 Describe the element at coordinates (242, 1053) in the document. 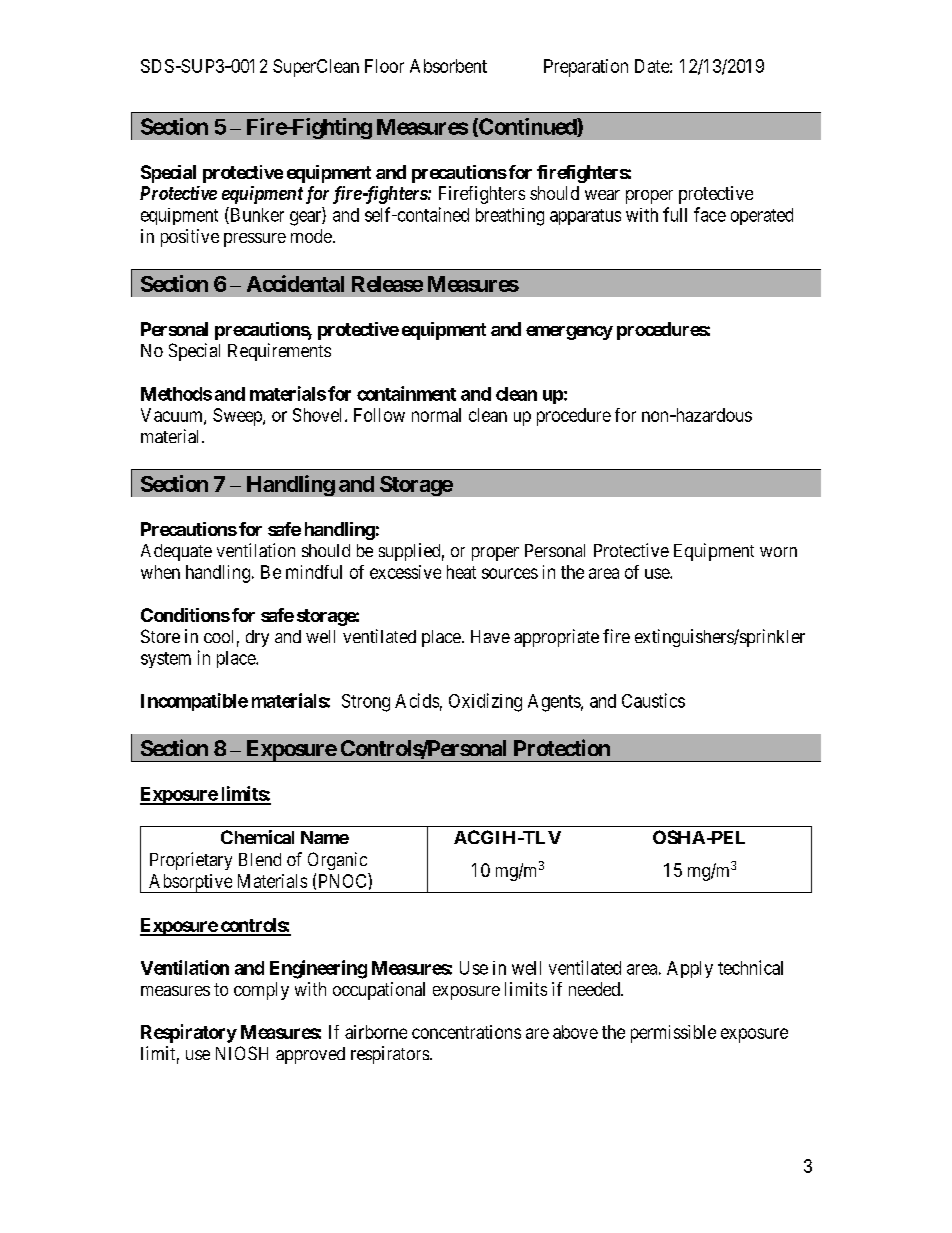

I see `NIOSH` at that location.
